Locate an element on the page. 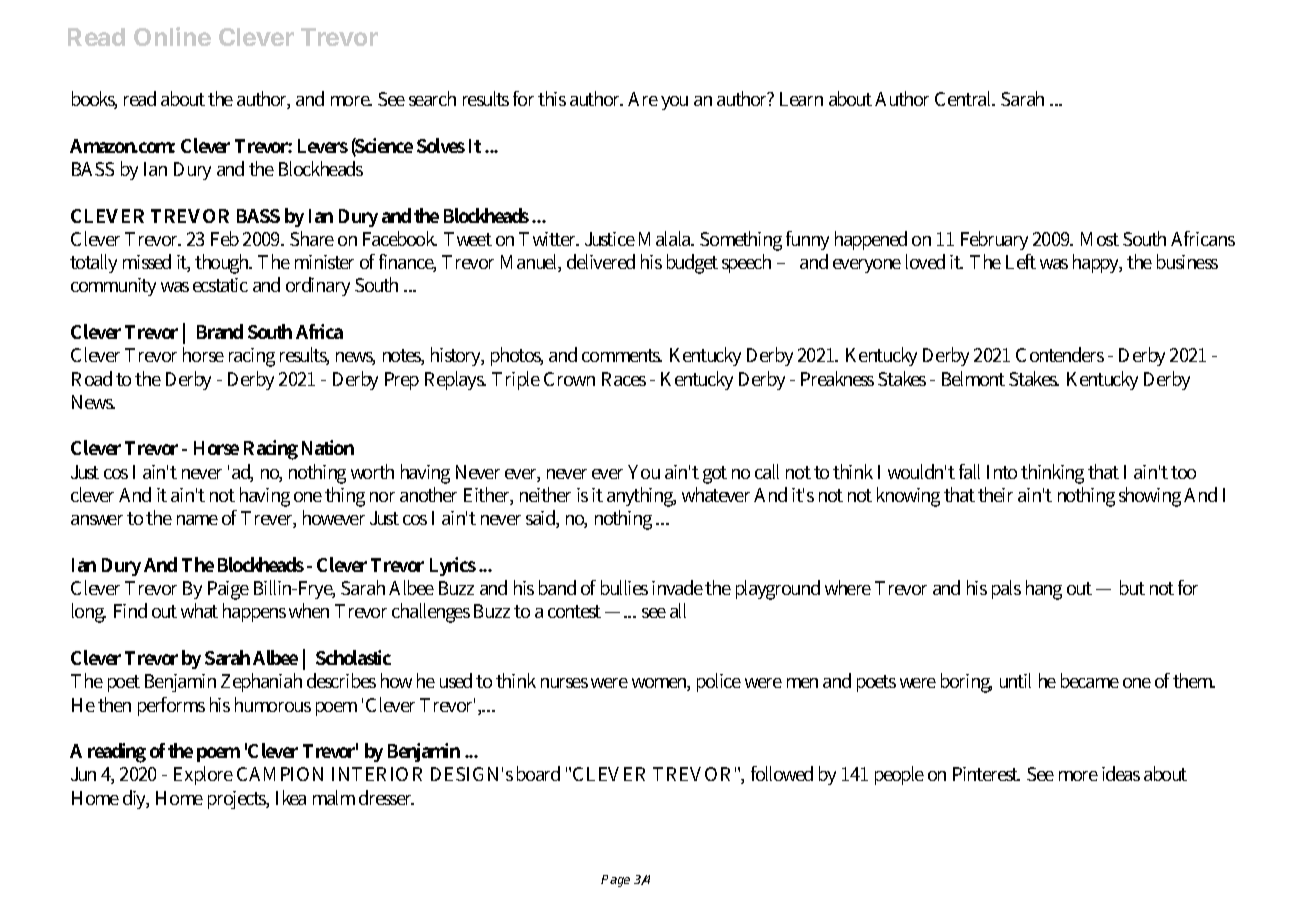  Paige is located at coordinates (228, 590).
